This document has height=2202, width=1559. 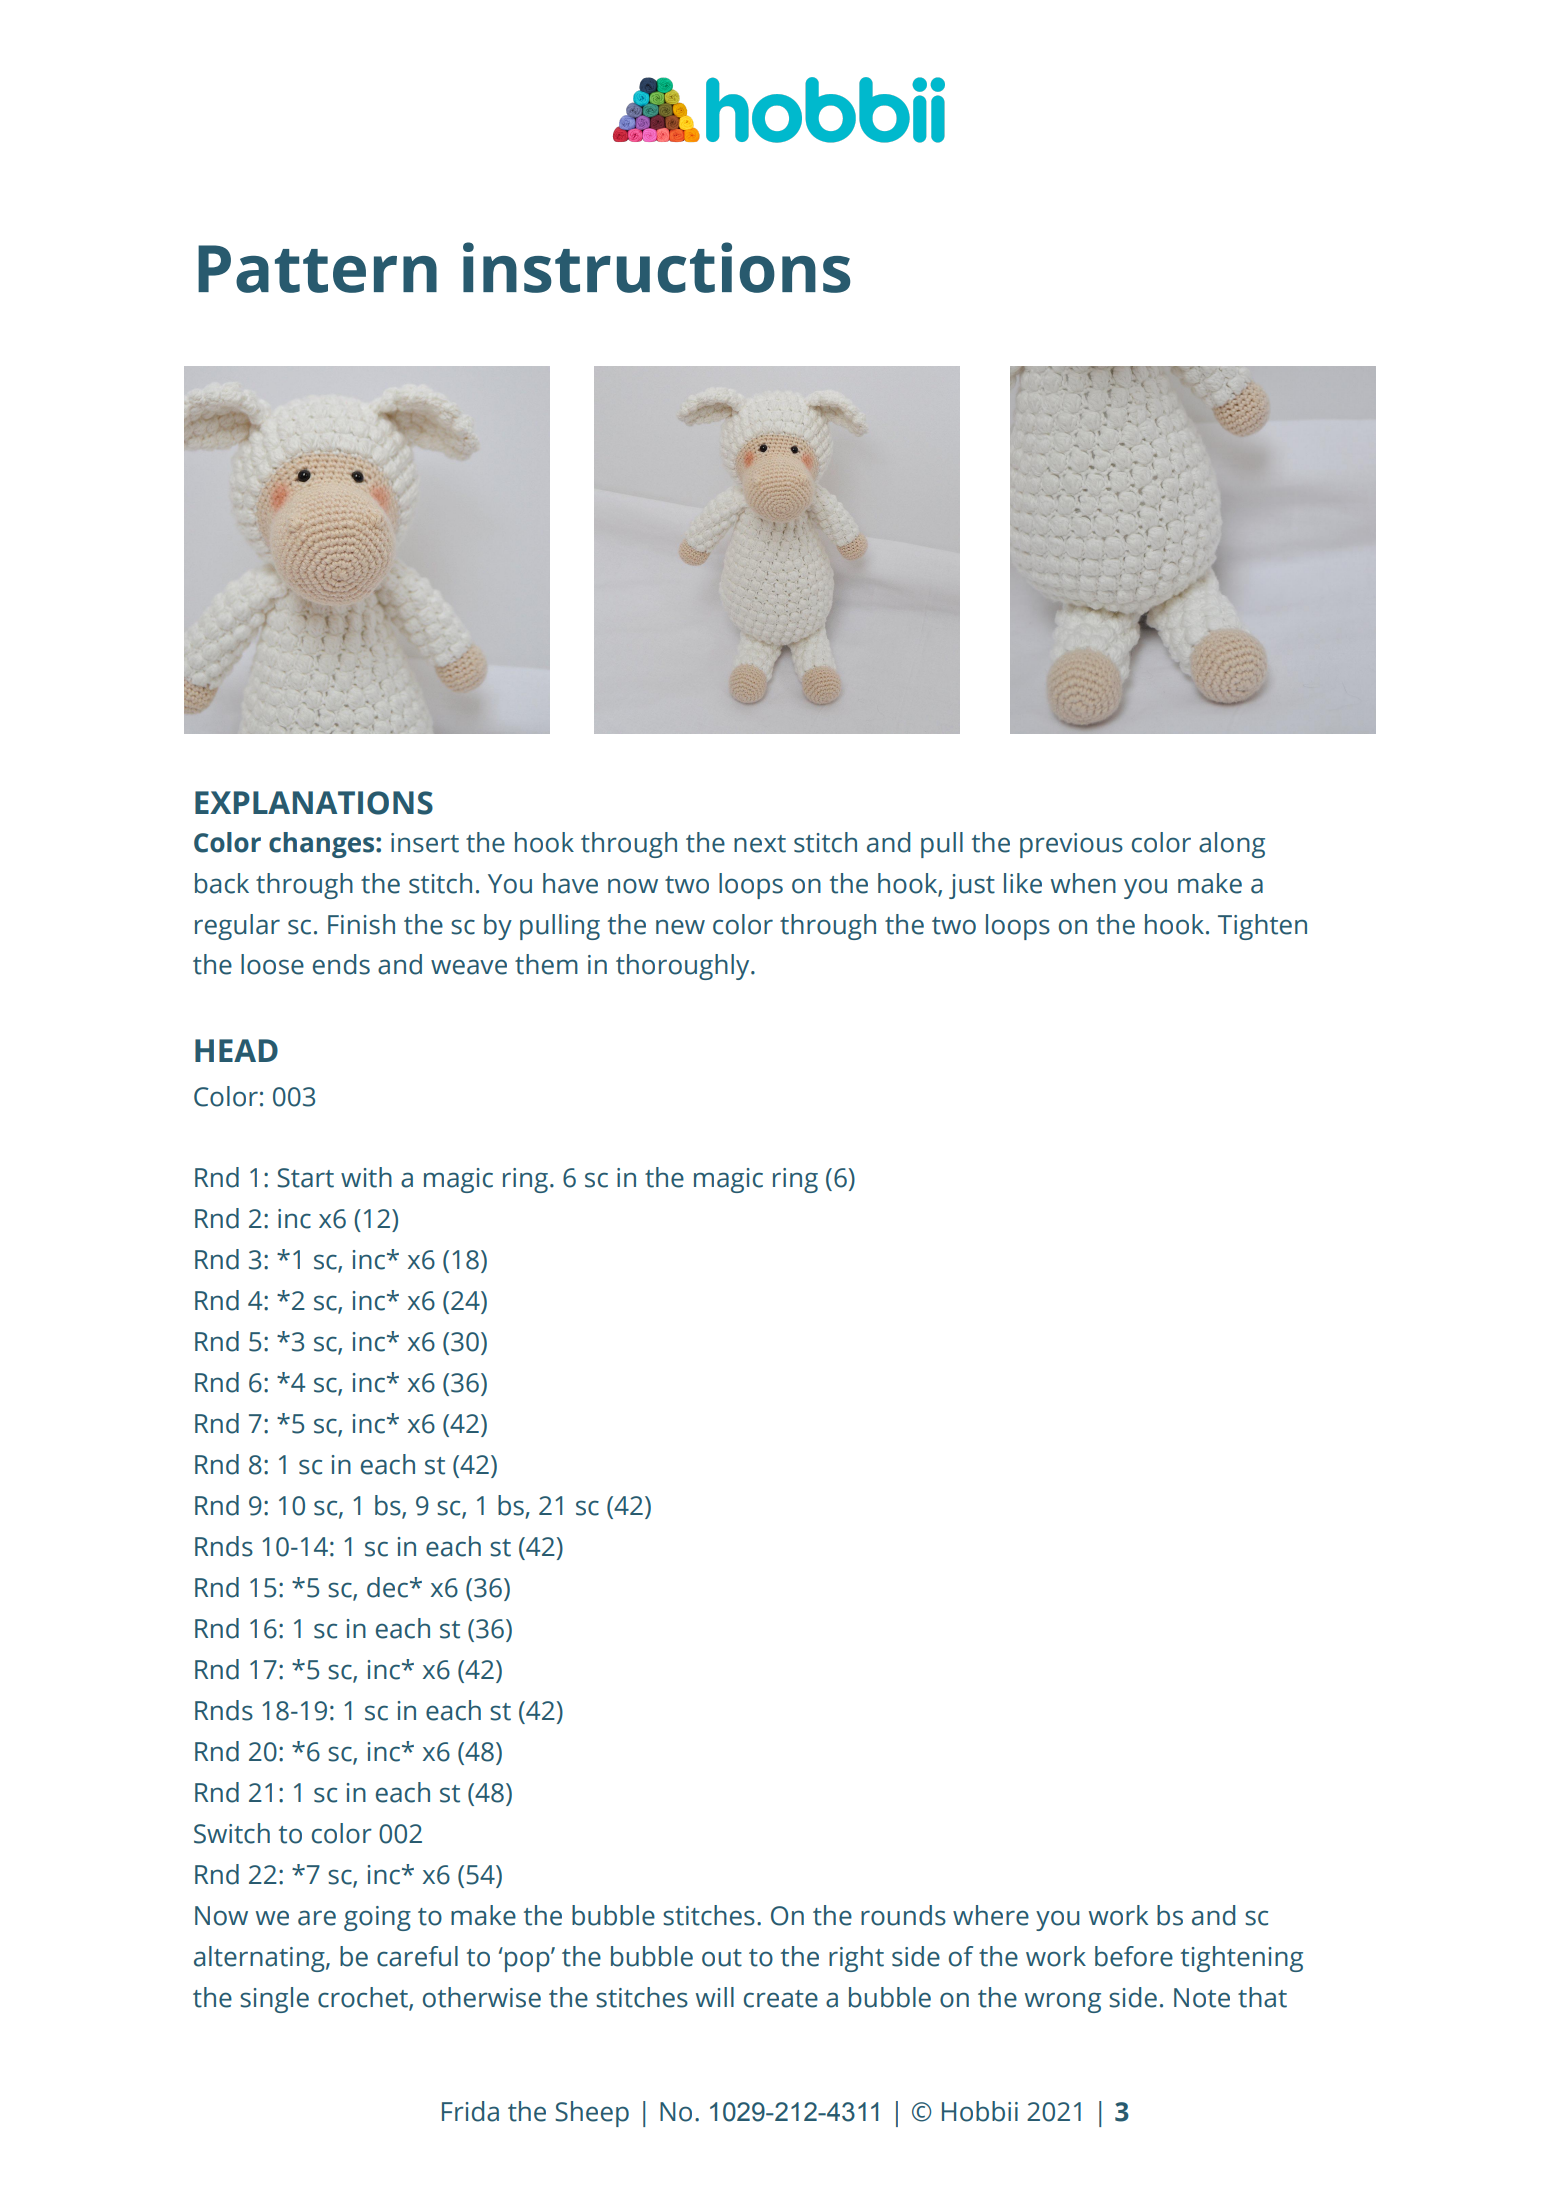 What do you see at coordinates (364, 1998) in the document?
I see `crochet` at bounding box center [364, 1998].
